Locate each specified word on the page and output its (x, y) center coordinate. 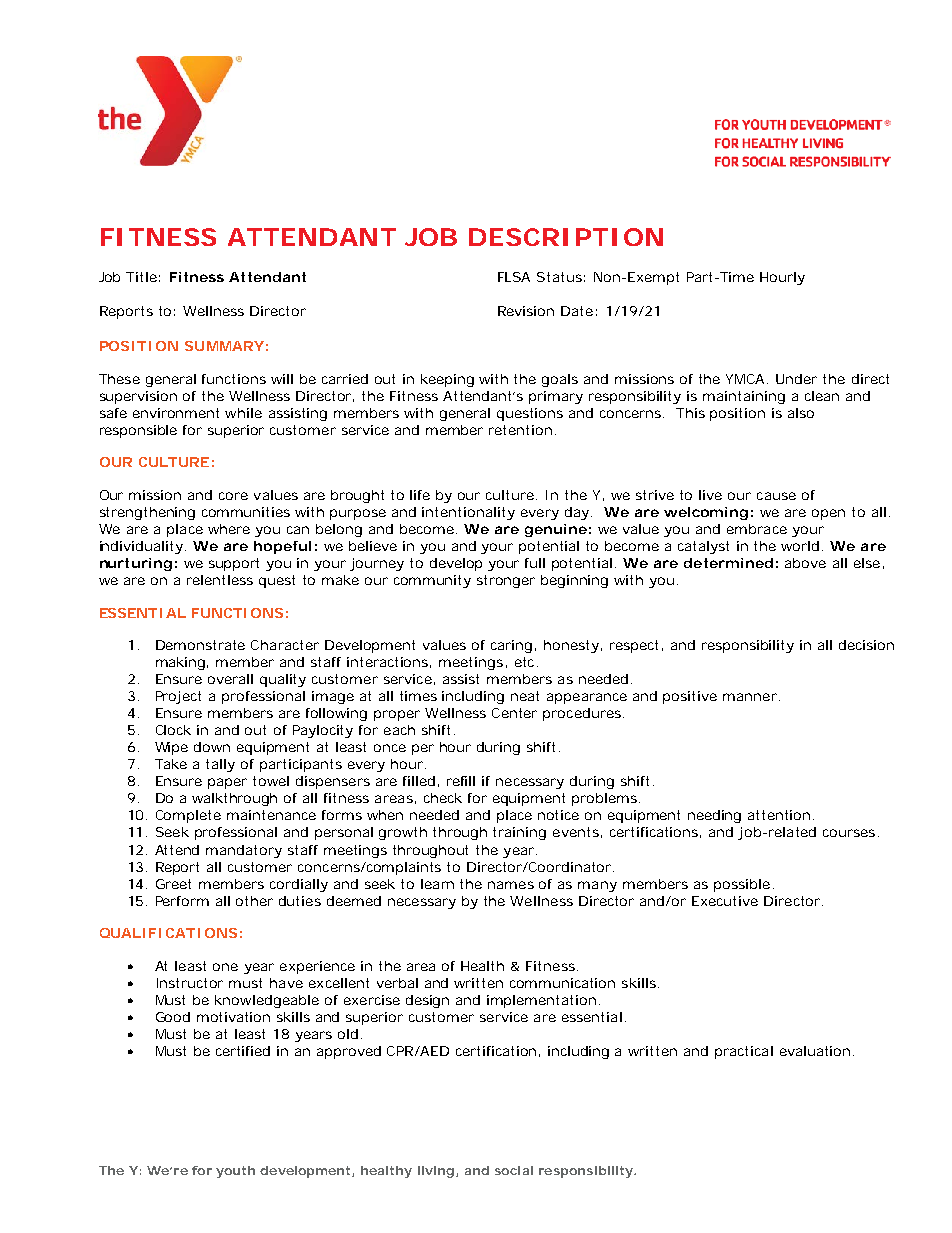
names (511, 885)
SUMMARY (224, 346)
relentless (220, 580)
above (805, 563)
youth (235, 1172)
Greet (173, 884)
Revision (526, 311)
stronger (506, 581)
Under (796, 379)
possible (742, 885)
